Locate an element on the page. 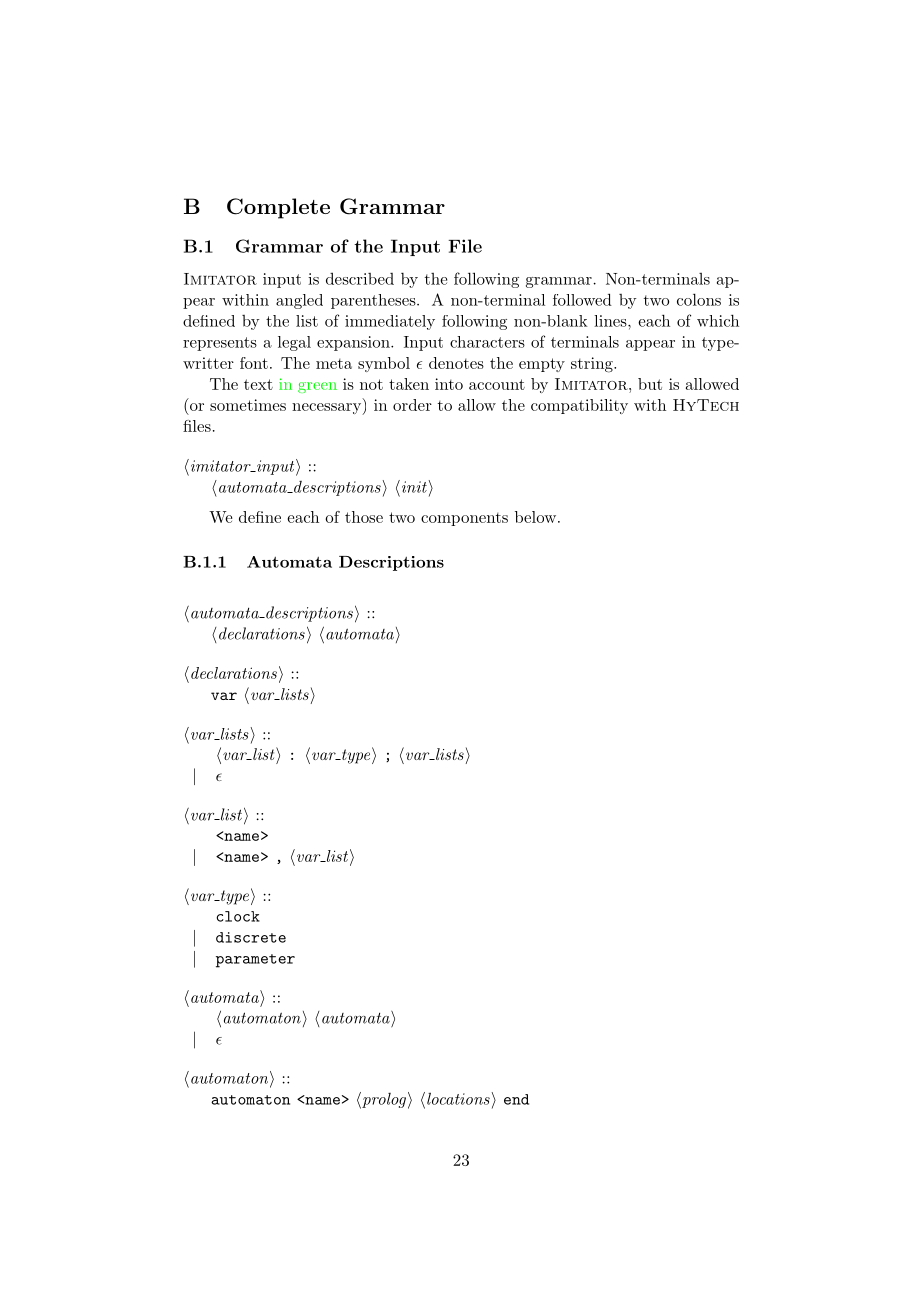 Image resolution: width=924 pixels, height=1308 pixels. below is located at coordinates (535, 517).
